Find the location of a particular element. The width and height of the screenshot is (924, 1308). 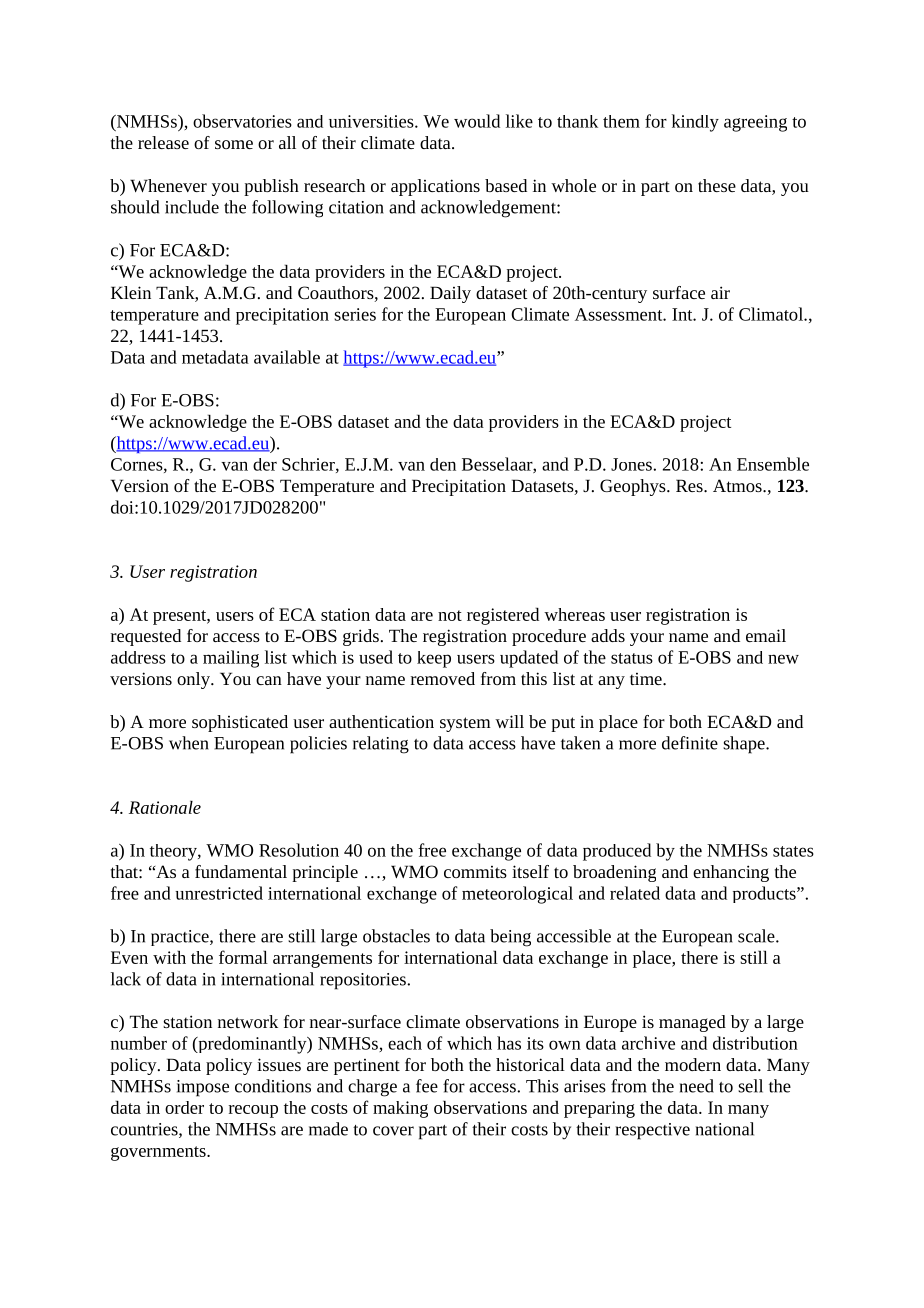

Atmos is located at coordinates (738, 485).
